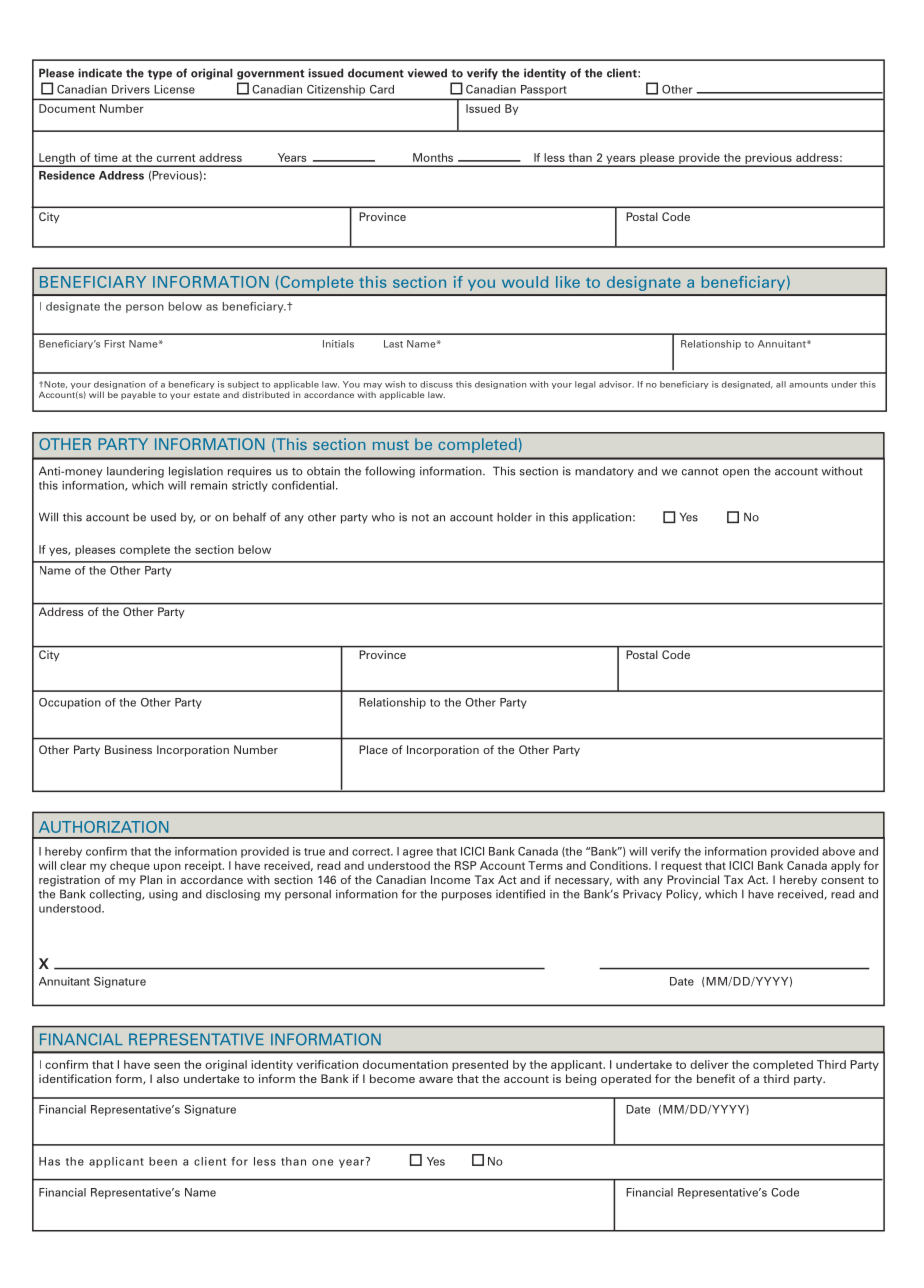 This screenshot has height=1288, width=924. What do you see at coordinates (736, 473) in the screenshot?
I see `open` at bounding box center [736, 473].
